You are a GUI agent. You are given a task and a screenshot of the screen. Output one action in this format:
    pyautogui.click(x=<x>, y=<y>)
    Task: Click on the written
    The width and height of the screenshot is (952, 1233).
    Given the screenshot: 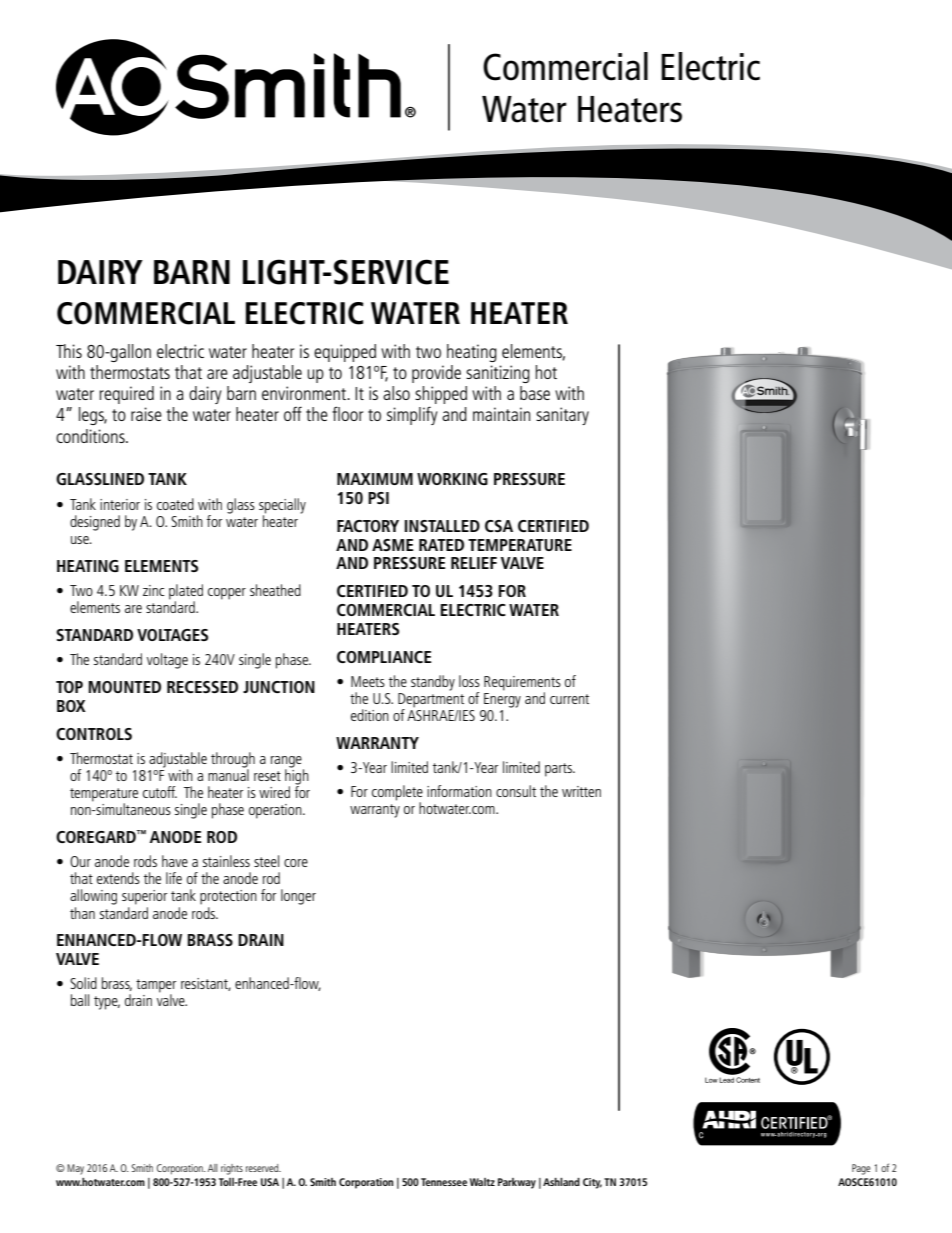 What is the action you would take?
    pyautogui.click(x=581, y=791)
